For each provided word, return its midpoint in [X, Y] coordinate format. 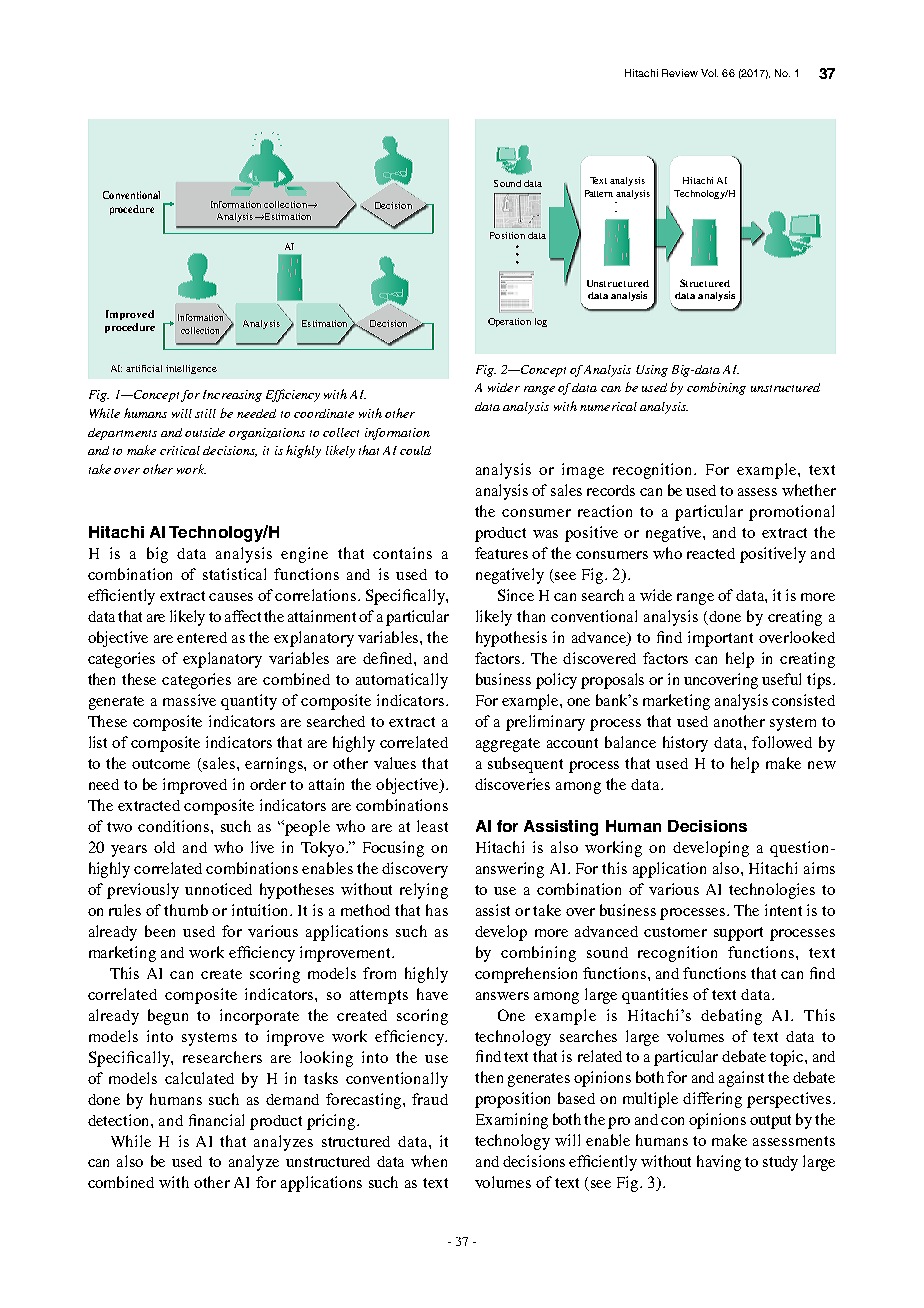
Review [680, 73]
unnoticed [218, 889]
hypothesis [511, 639]
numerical [608, 406]
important [720, 639]
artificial [144, 368]
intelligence [191, 369]
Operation [509, 322]
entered [202, 637]
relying [424, 891]
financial [216, 1120]
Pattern [599, 193]
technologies [772, 891]
